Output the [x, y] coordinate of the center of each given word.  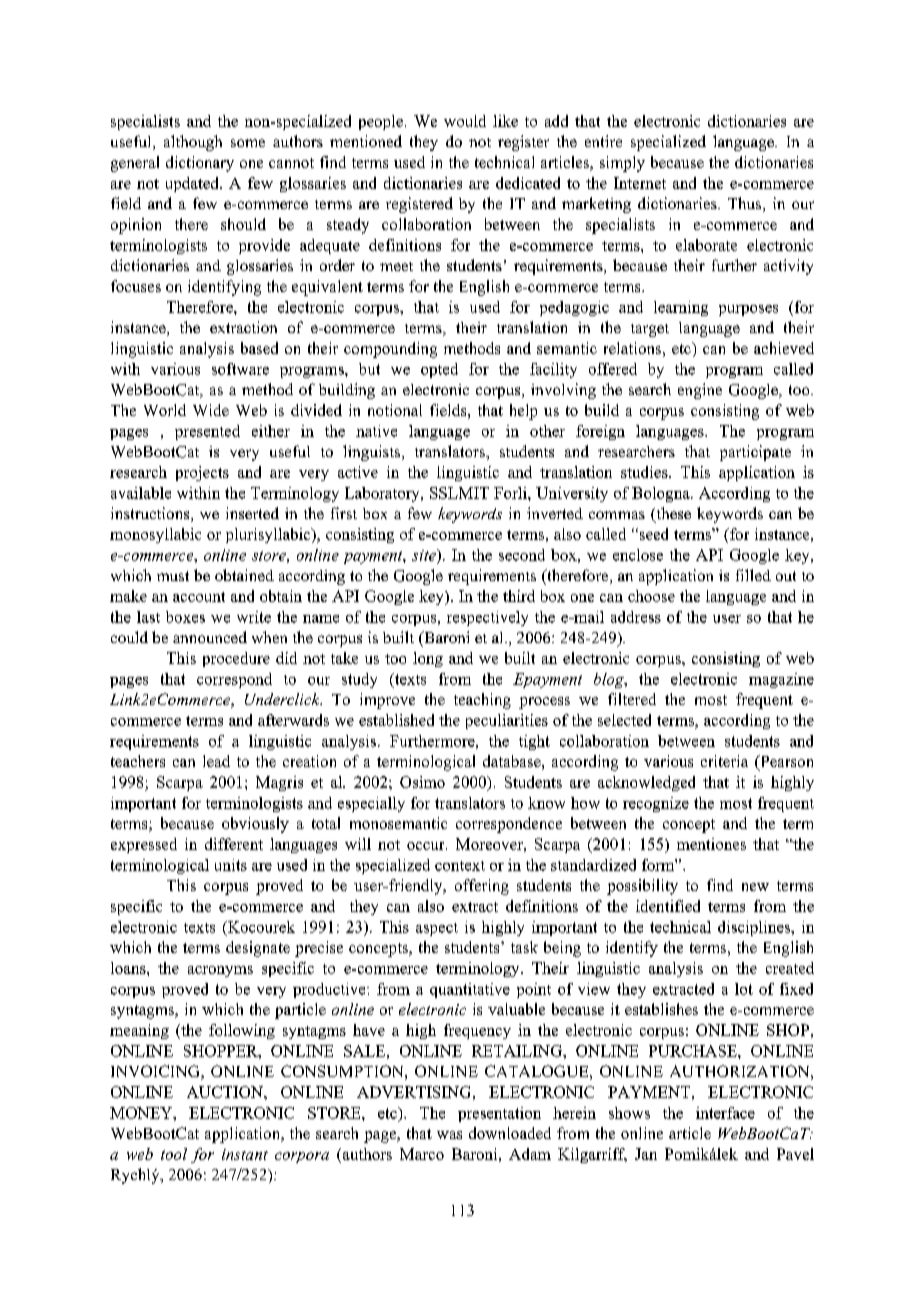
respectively [487, 618]
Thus [746, 204]
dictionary [200, 164]
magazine [781, 680]
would [465, 121]
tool [174, 1154]
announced [210, 637]
